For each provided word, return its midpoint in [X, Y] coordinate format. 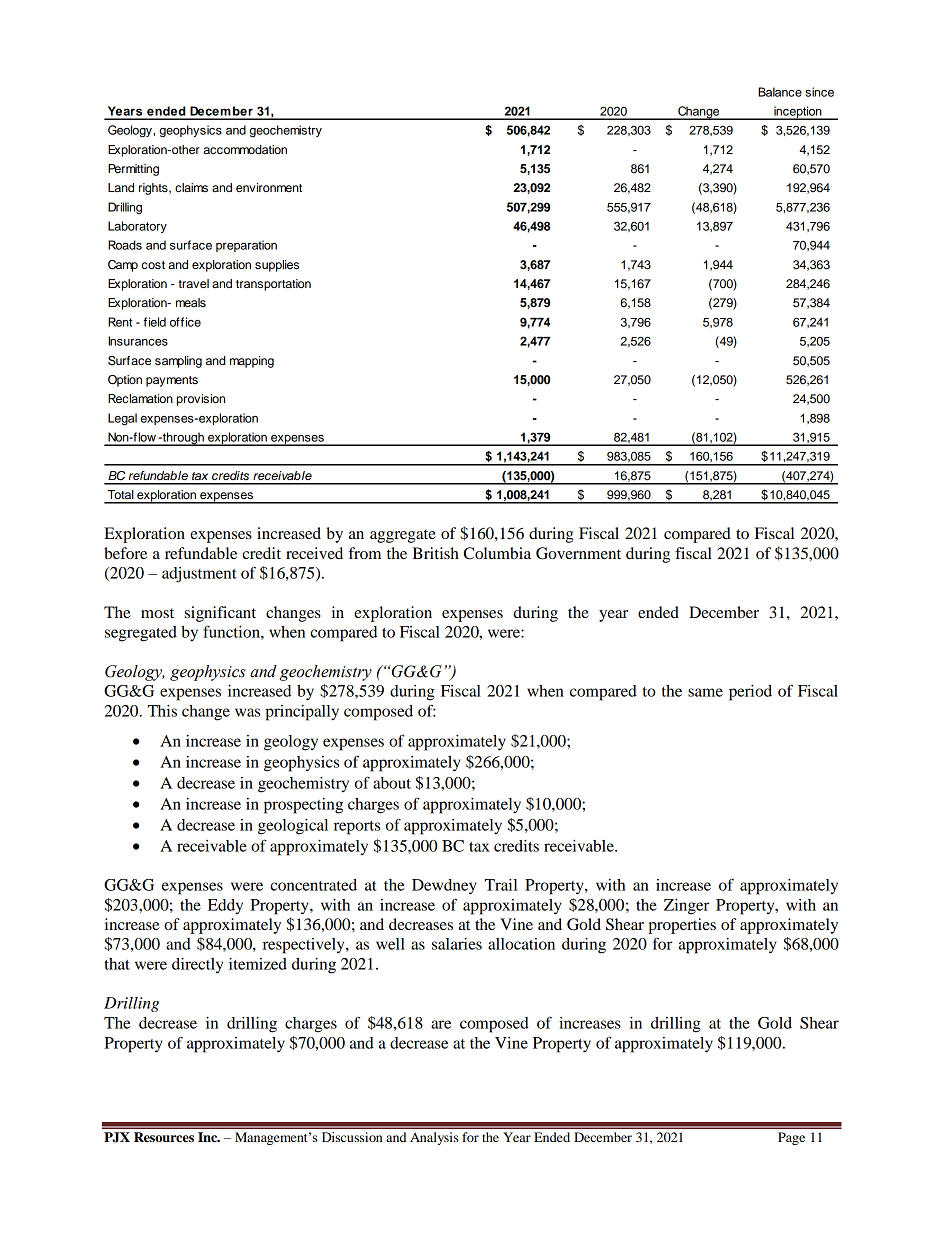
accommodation [245, 149]
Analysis [434, 1138]
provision [201, 400]
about [392, 783]
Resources [164, 1137]
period [750, 693]
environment [269, 187]
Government [578, 553]
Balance [780, 92]
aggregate [403, 536]
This [162, 711]
